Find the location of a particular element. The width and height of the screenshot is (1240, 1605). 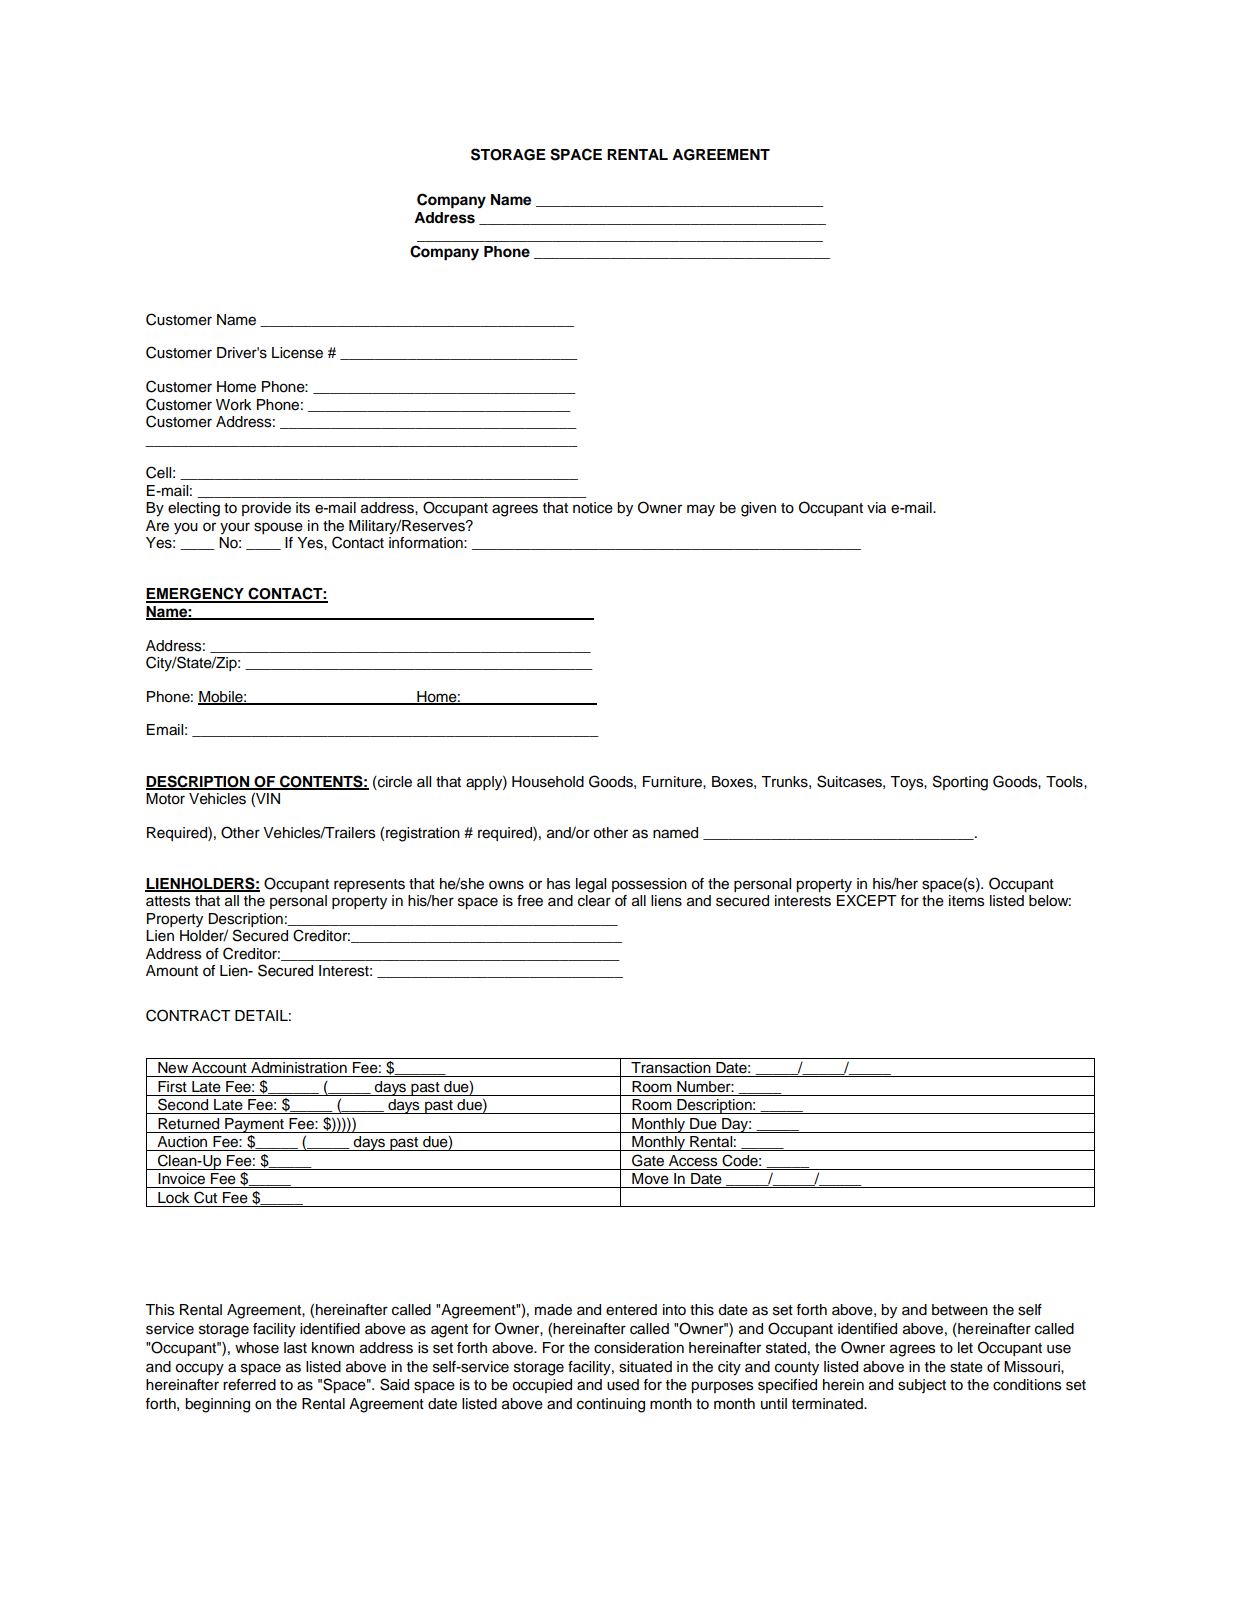

notice is located at coordinates (593, 508).
